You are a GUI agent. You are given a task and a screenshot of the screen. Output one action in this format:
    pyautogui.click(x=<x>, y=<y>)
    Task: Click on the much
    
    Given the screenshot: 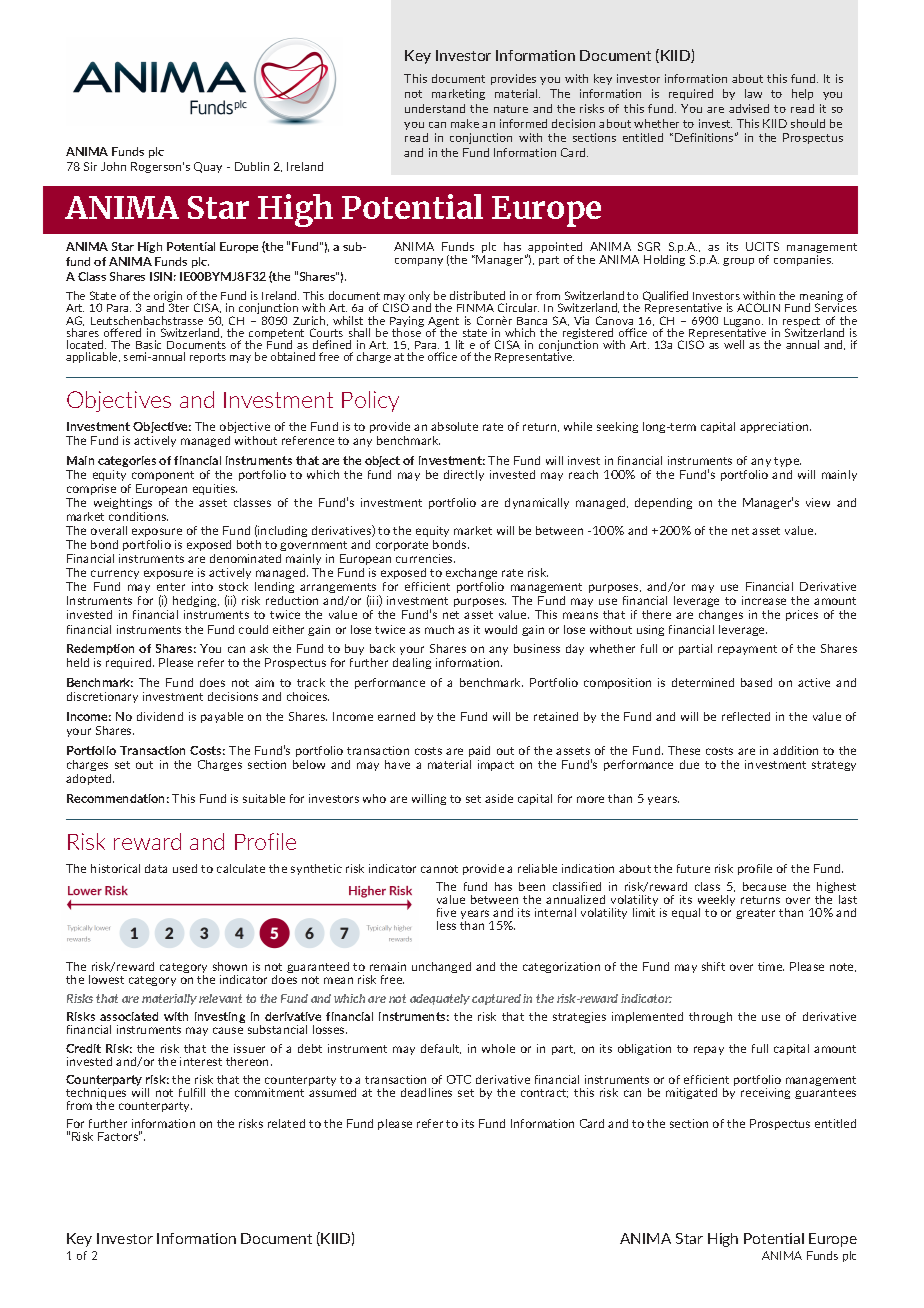 What is the action you would take?
    pyautogui.click(x=439, y=629)
